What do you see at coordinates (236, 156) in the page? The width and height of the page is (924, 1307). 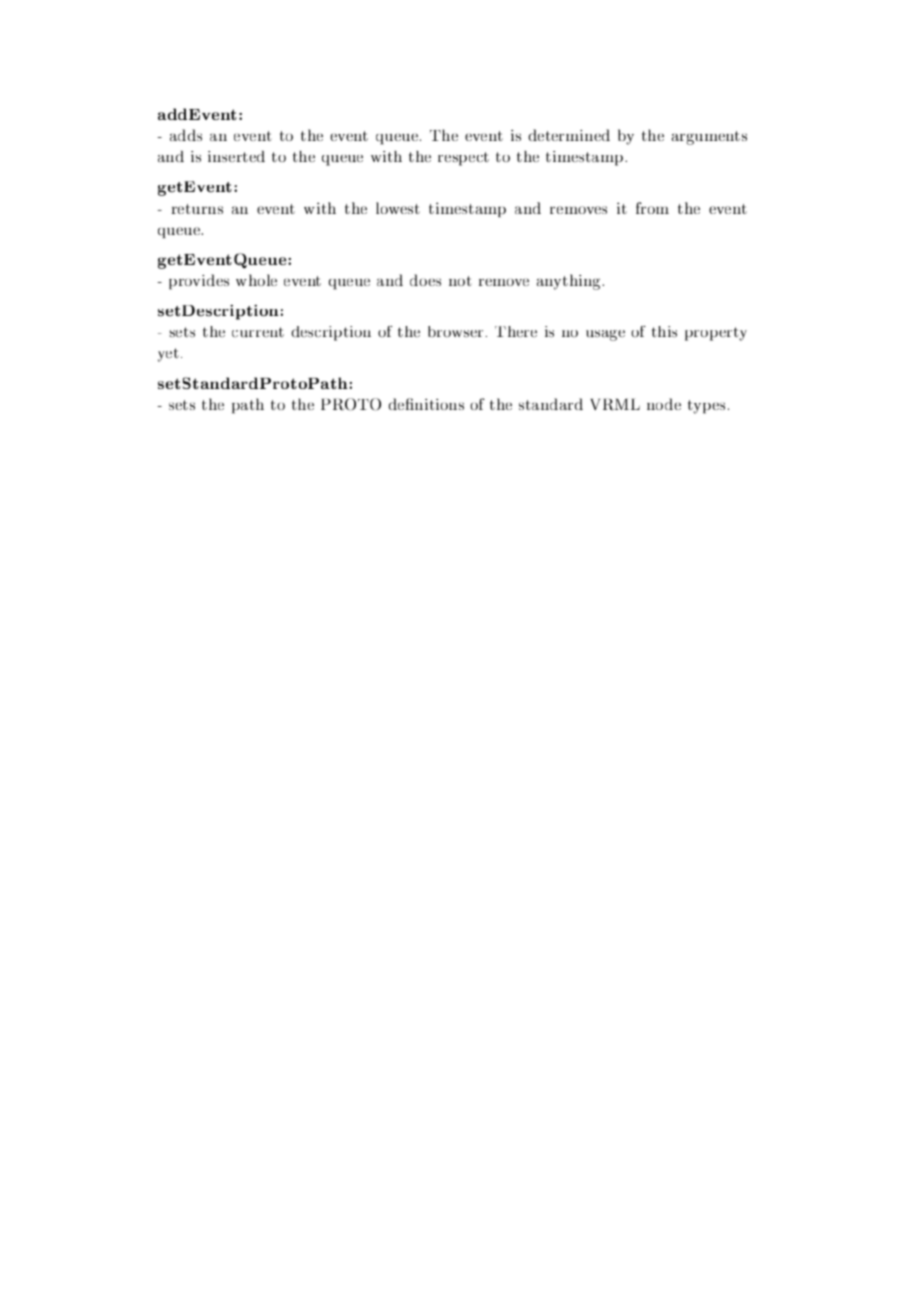 I see `inserted` at bounding box center [236, 156].
